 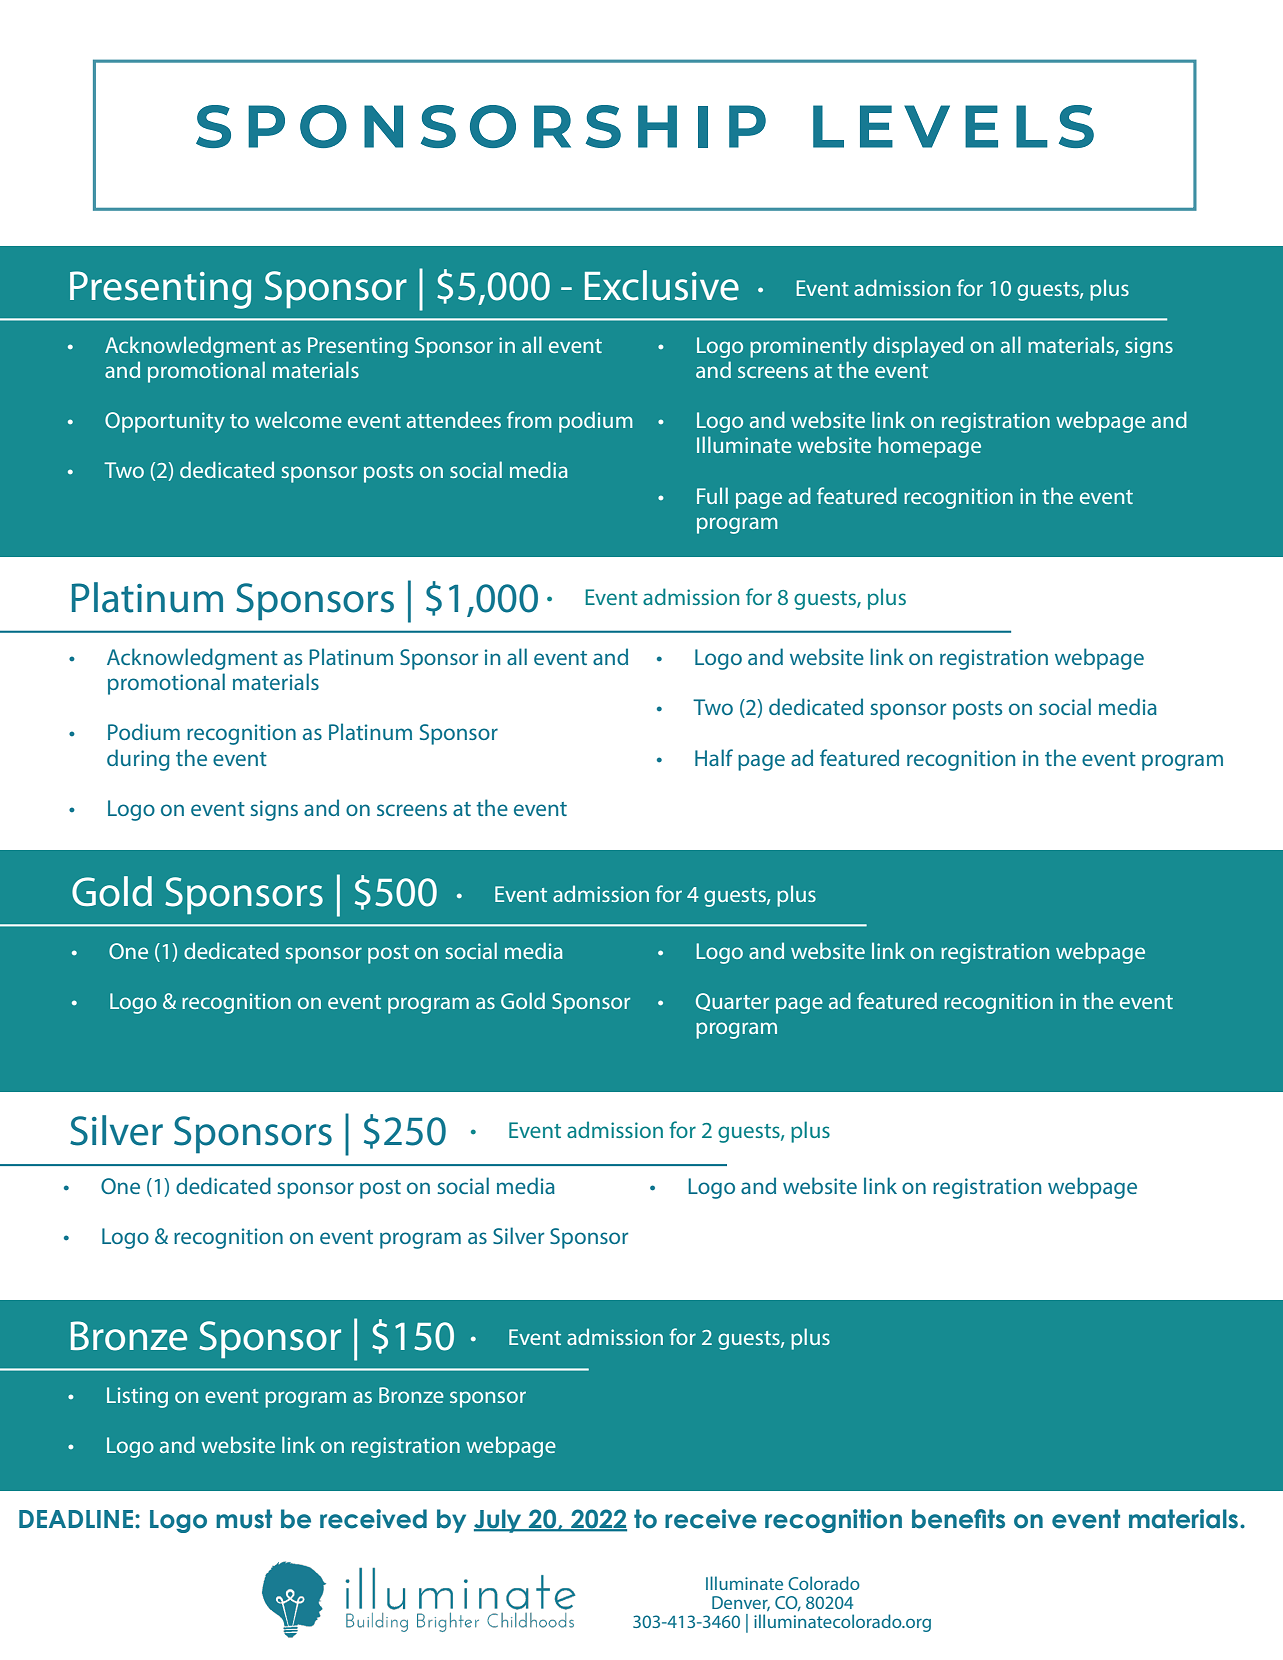 I want to click on July, so click(x=499, y=1521).
